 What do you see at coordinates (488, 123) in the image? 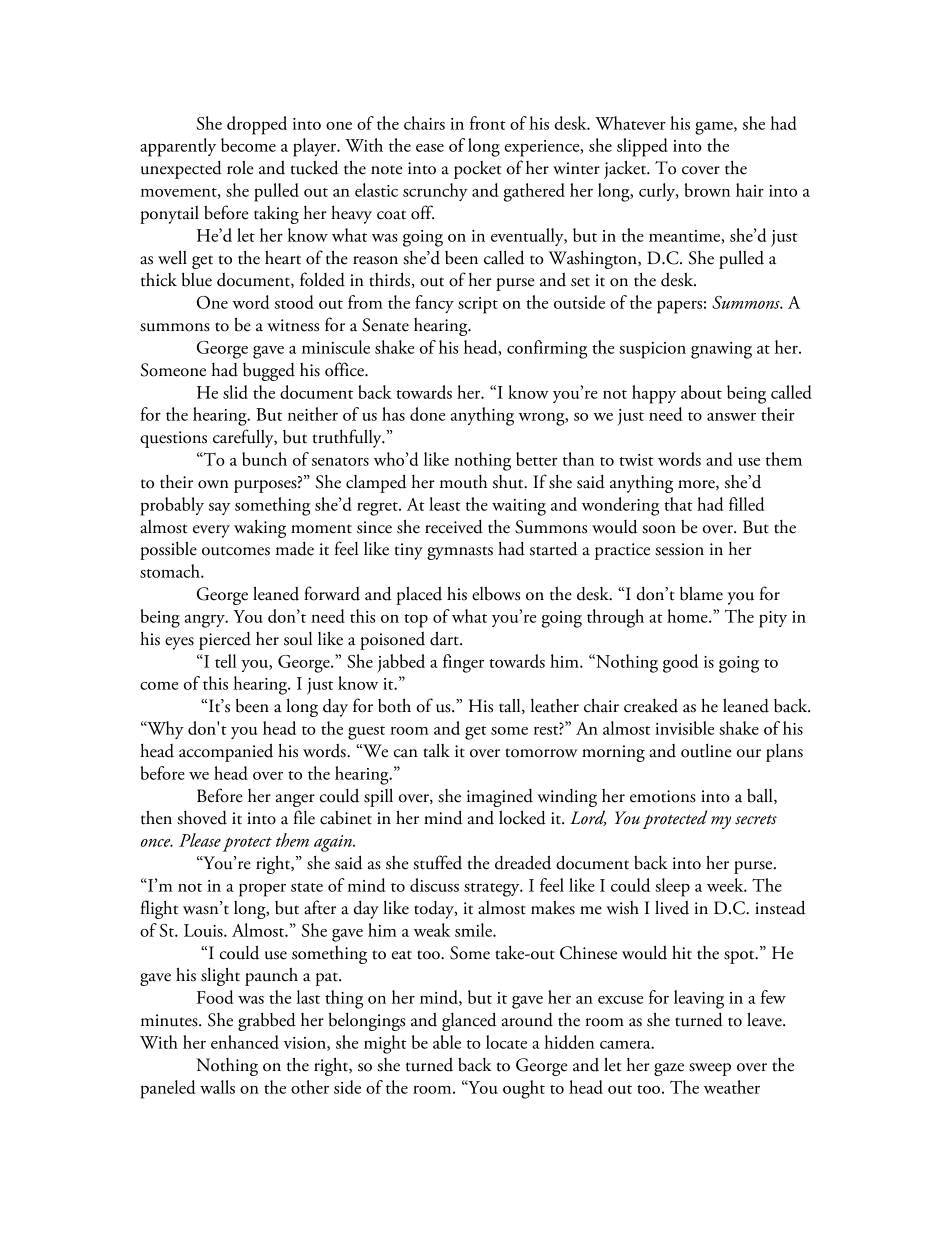
I see `front` at bounding box center [488, 123].
